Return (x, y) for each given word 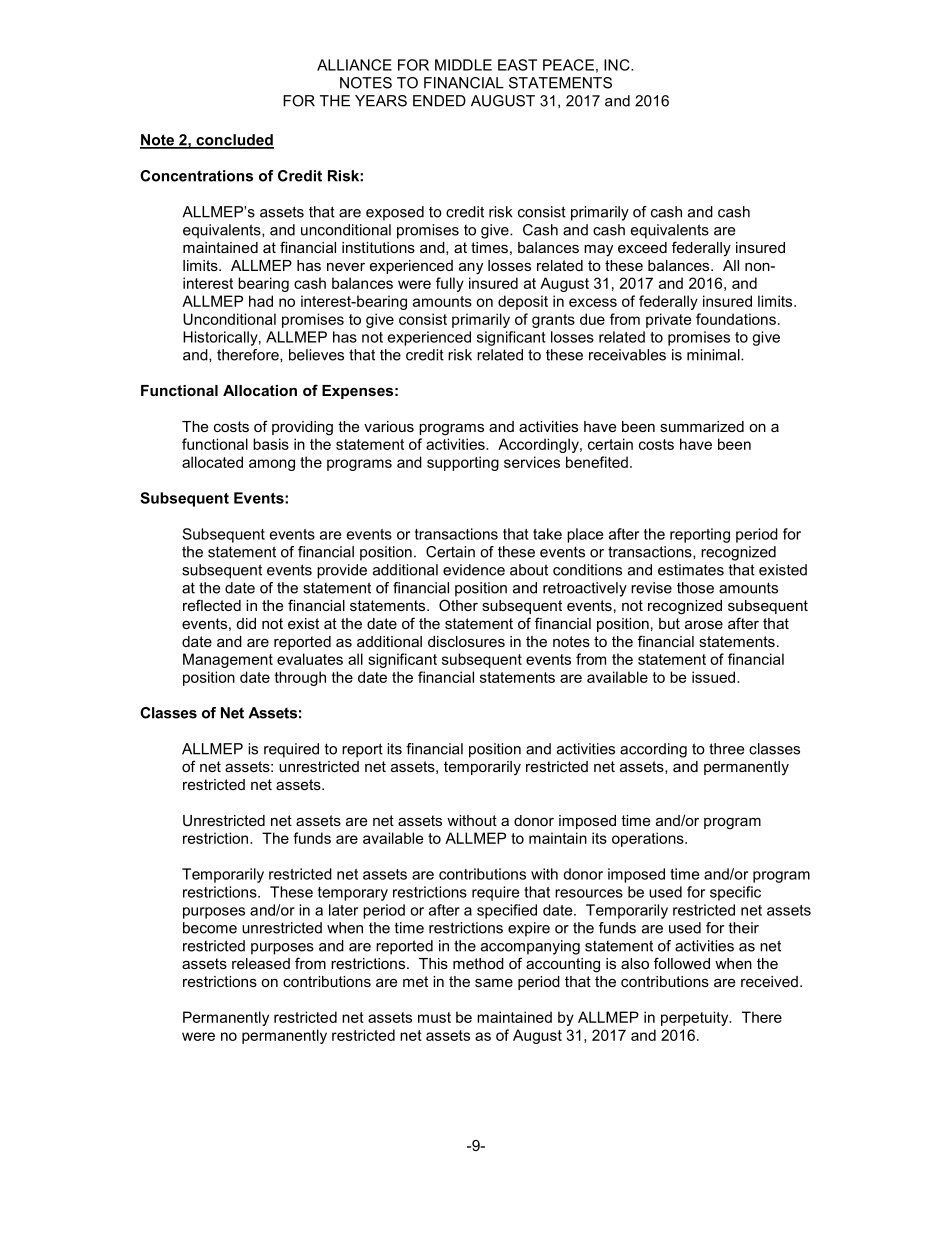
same (494, 982)
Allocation (260, 390)
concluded (234, 141)
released (261, 963)
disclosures (466, 641)
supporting (463, 463)
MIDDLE (463, 65)
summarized (702, 426)
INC (618, 65)
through (300, 678)
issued (715, 677)
